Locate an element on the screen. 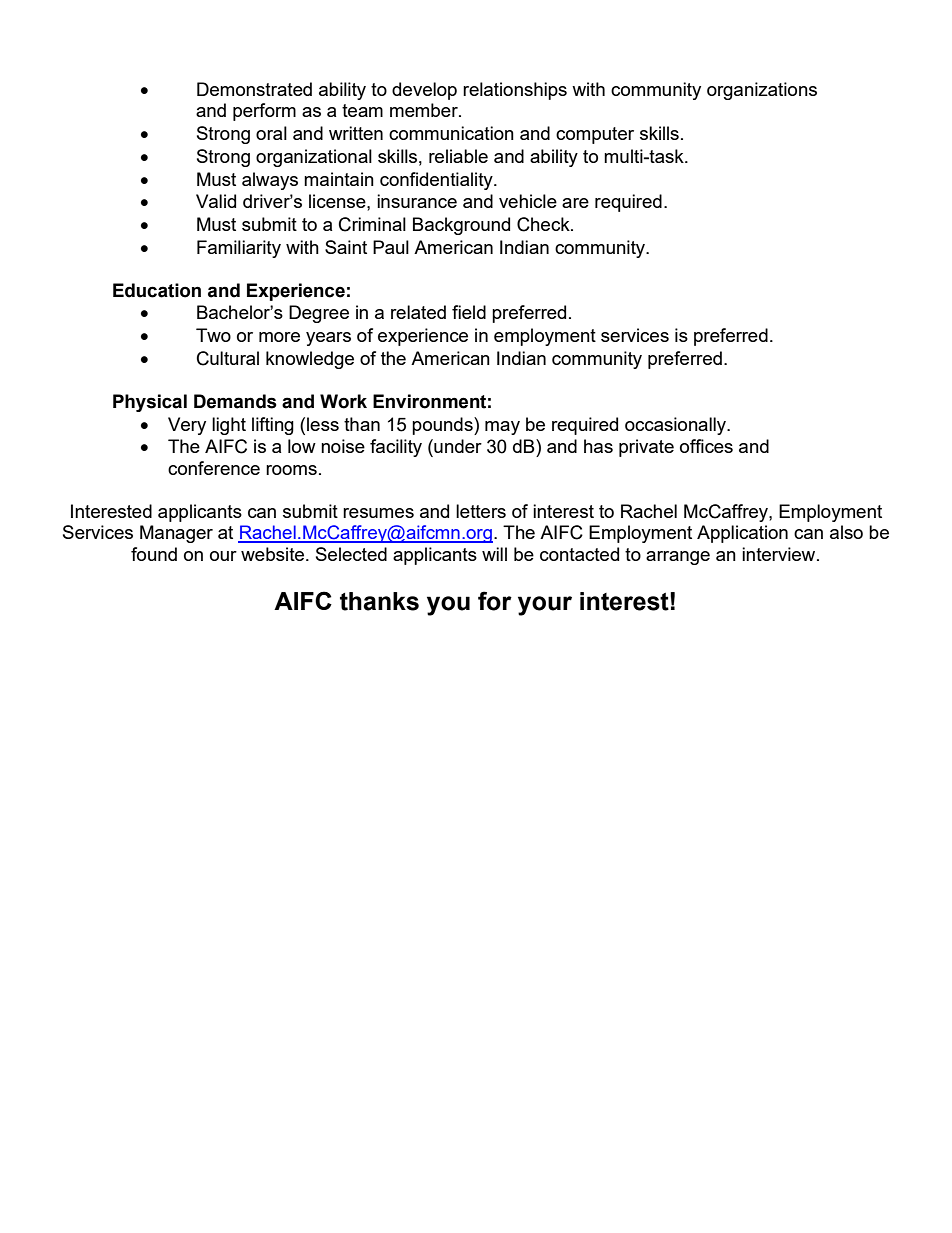  interview is located at coordinates (780, 554).
